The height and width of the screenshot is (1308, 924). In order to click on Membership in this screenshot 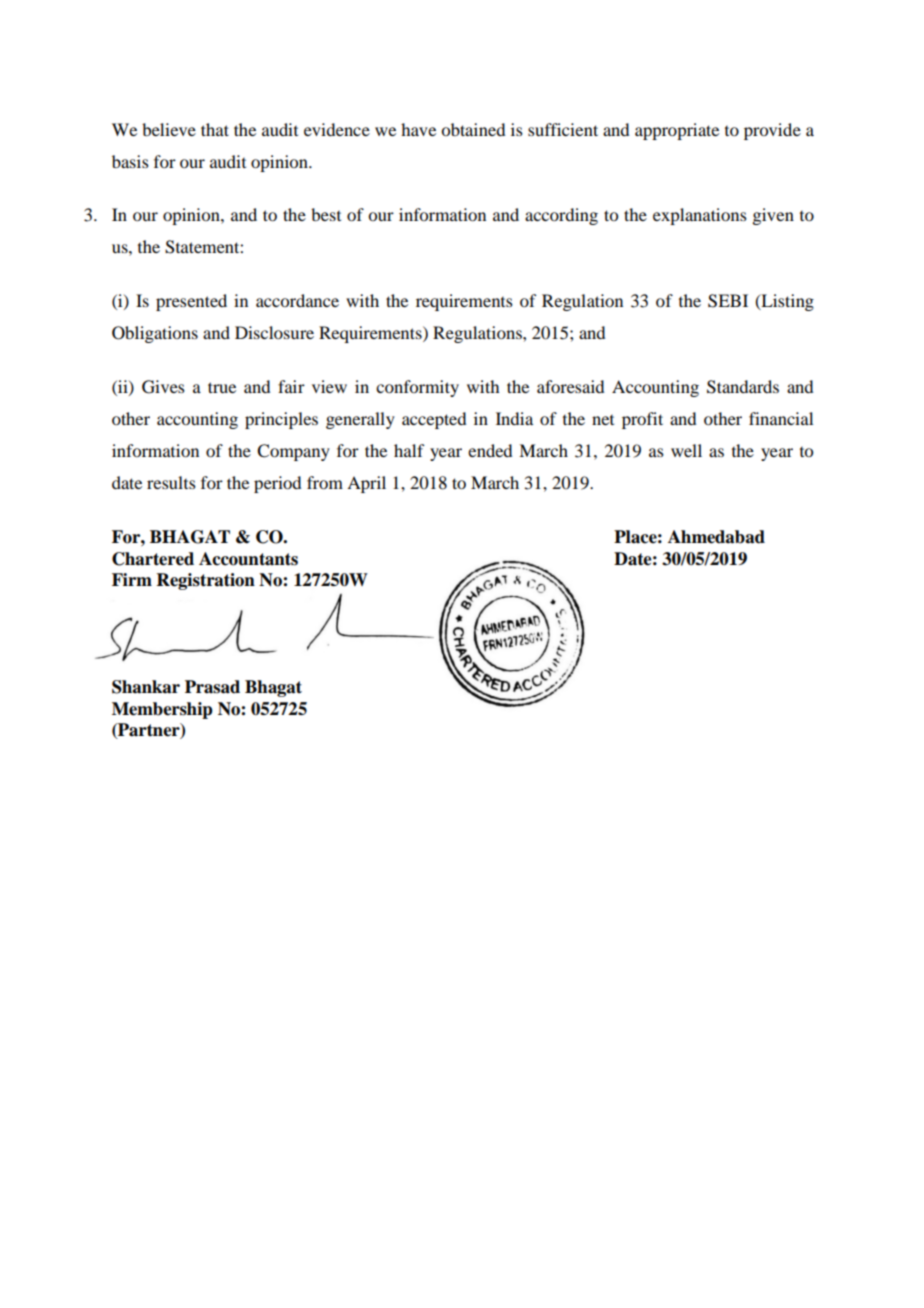, I will do `click(162, 710)`.
